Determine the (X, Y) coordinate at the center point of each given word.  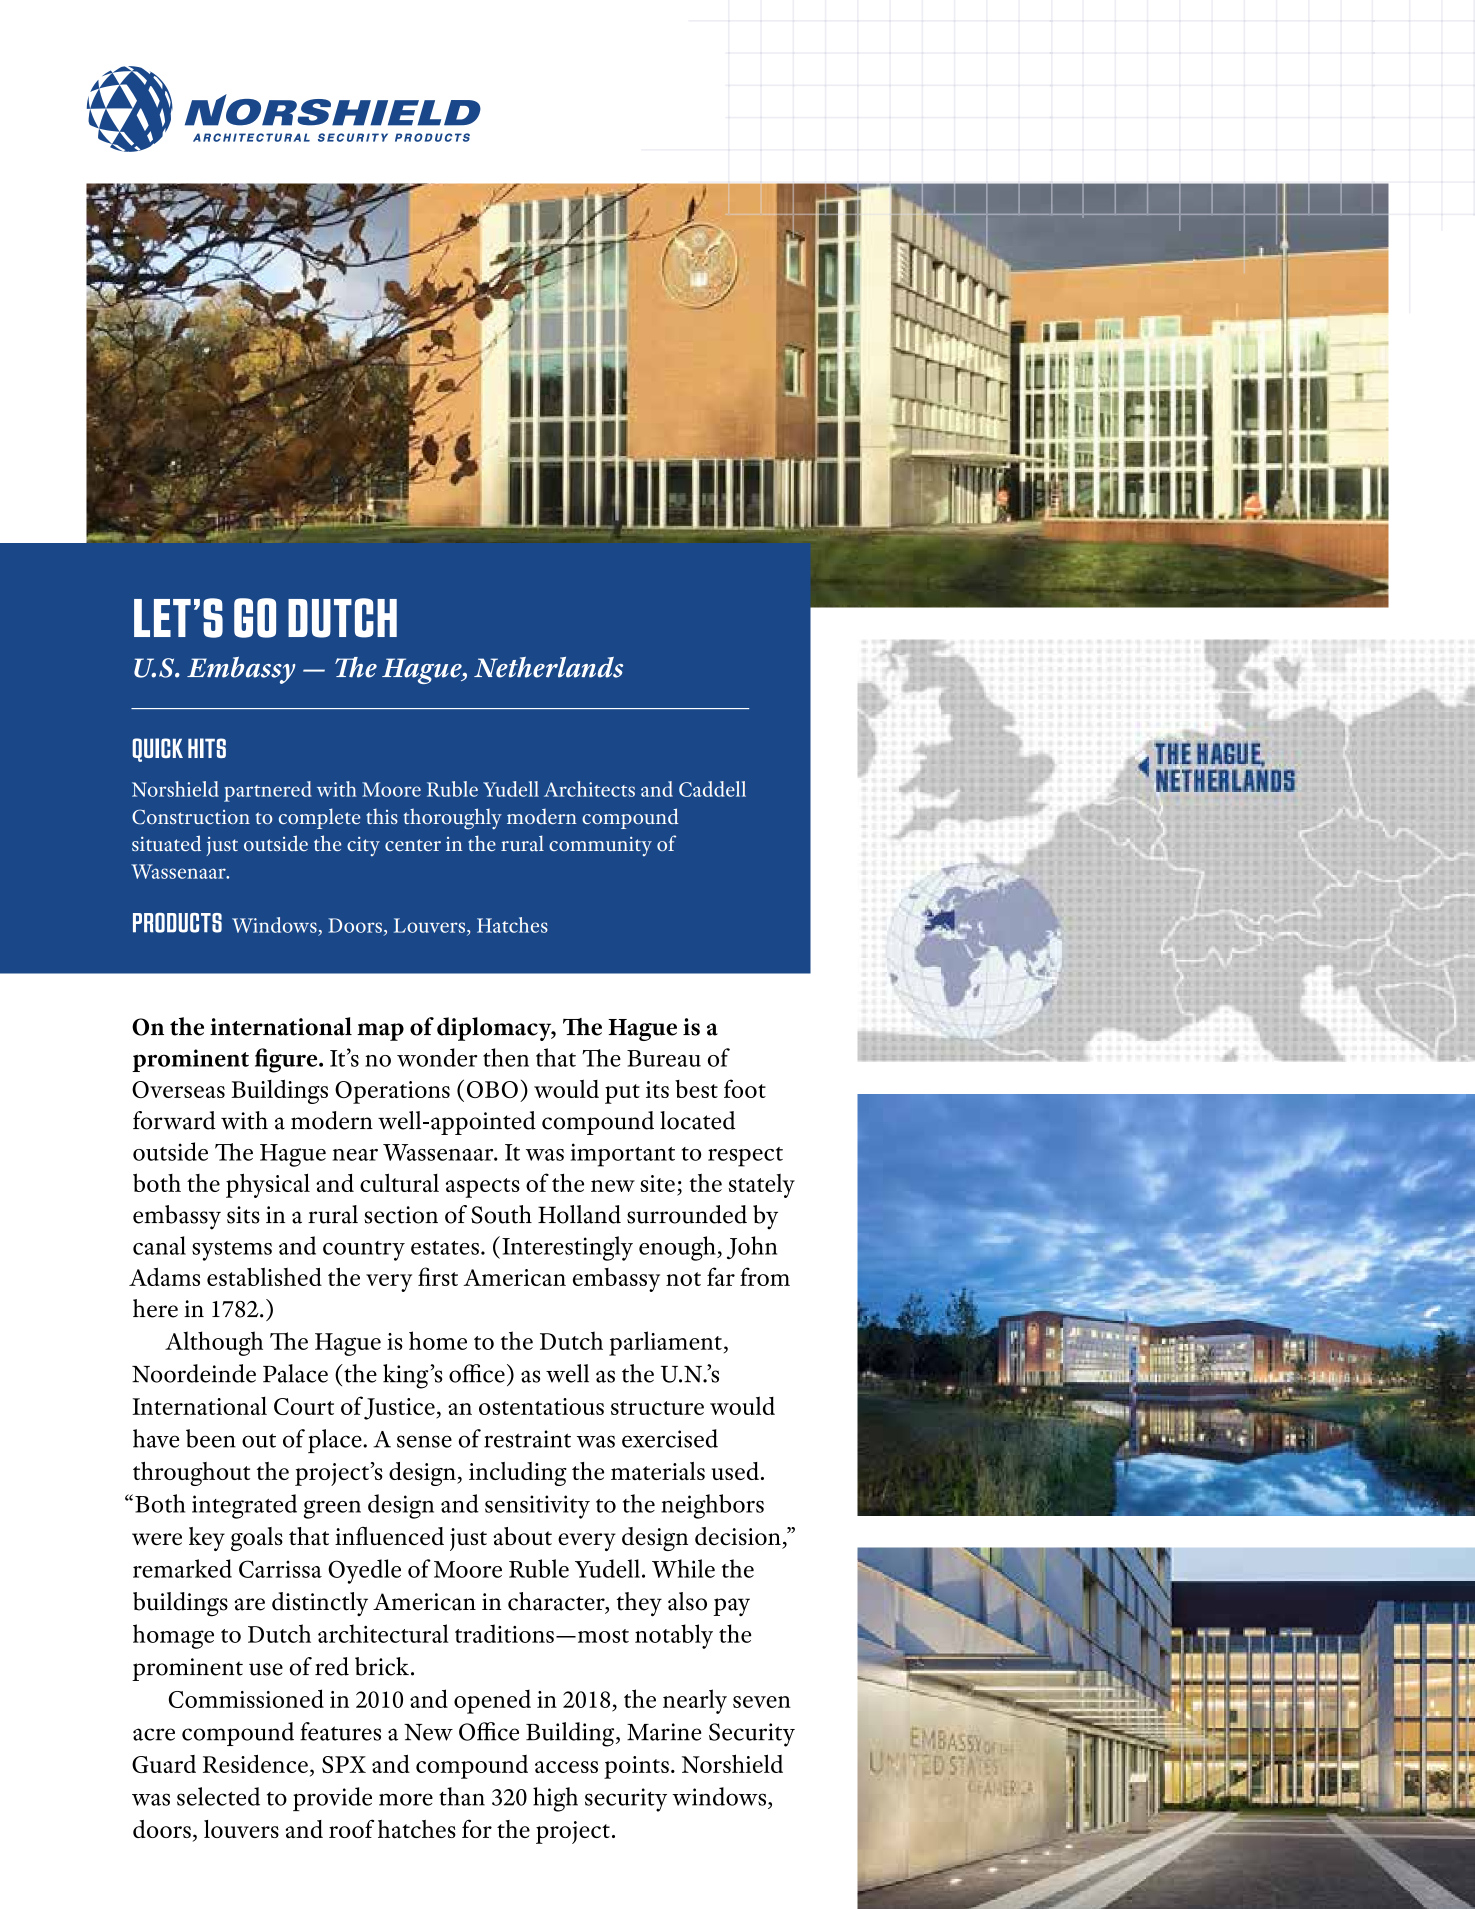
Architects (589, 789)
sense (424, 1441)
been (211, 1438)
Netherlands (548, 667)
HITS (207, 748)
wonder (437, 1057)
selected (218, 1796)
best (696, 1089)
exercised (670, 1438)
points (636, 1767)
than (462, 1796)
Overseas (178, 1089)
